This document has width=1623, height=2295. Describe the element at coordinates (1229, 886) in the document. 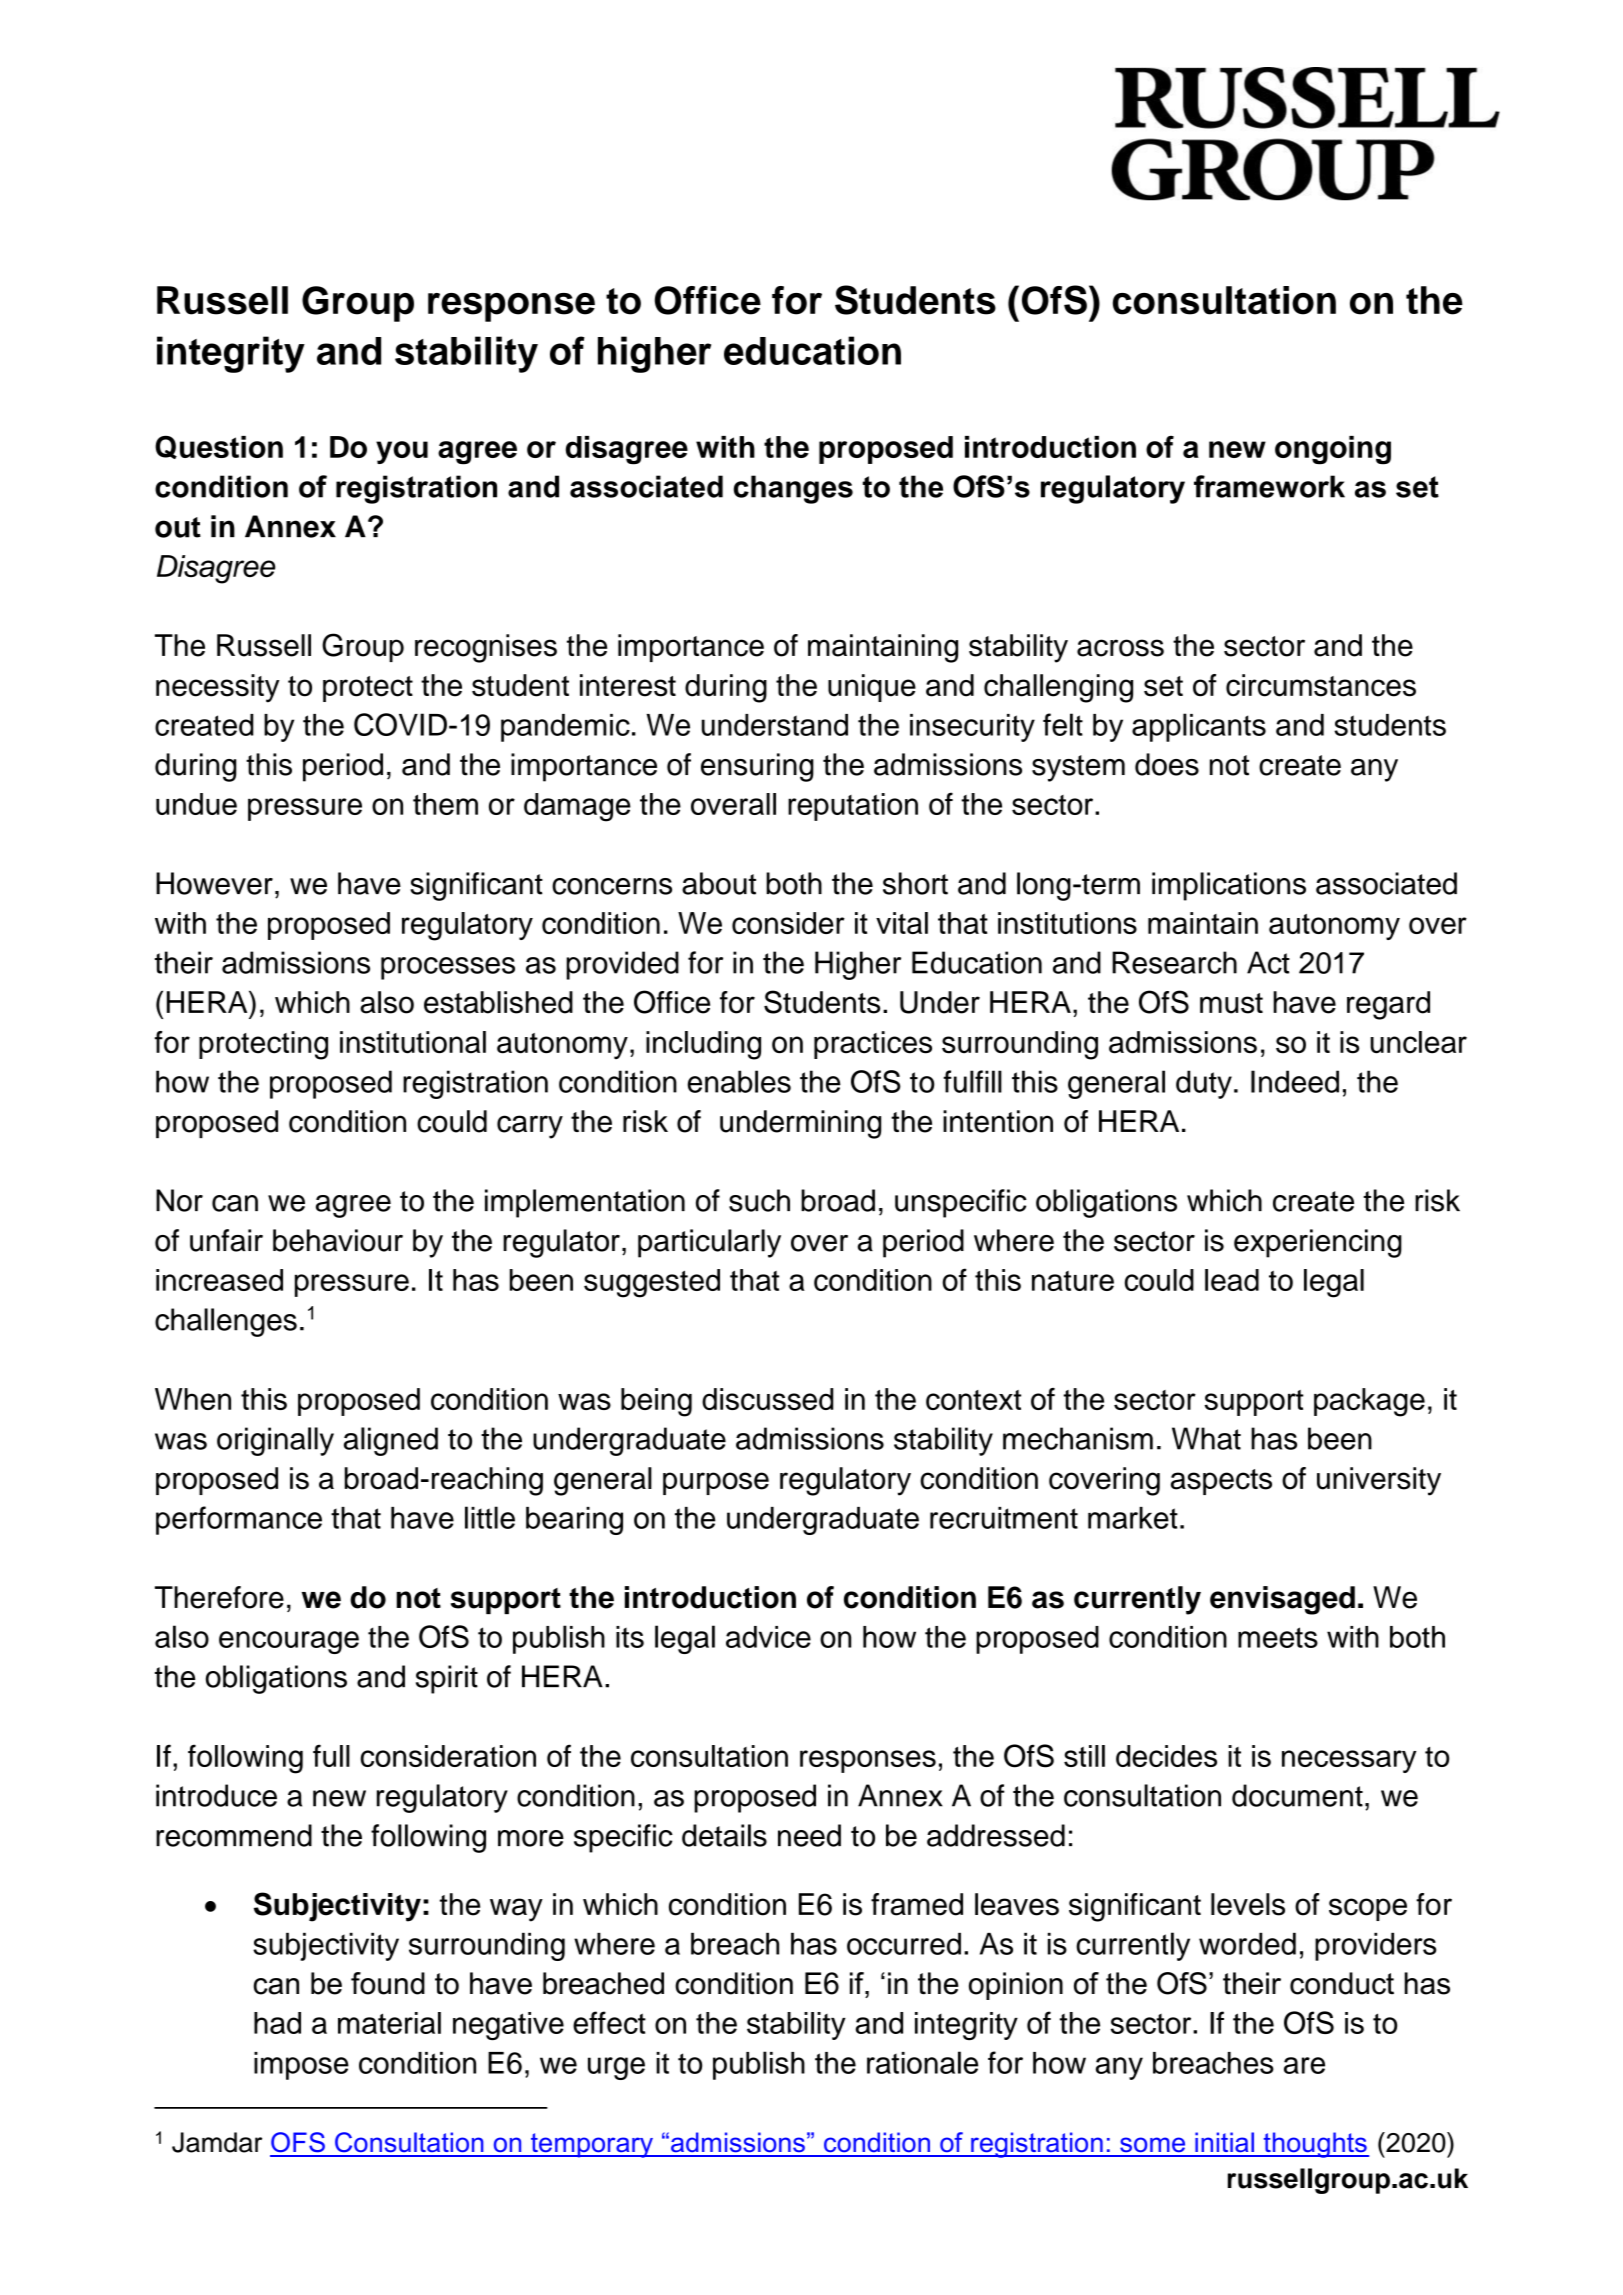

I see `implications` at that location.
